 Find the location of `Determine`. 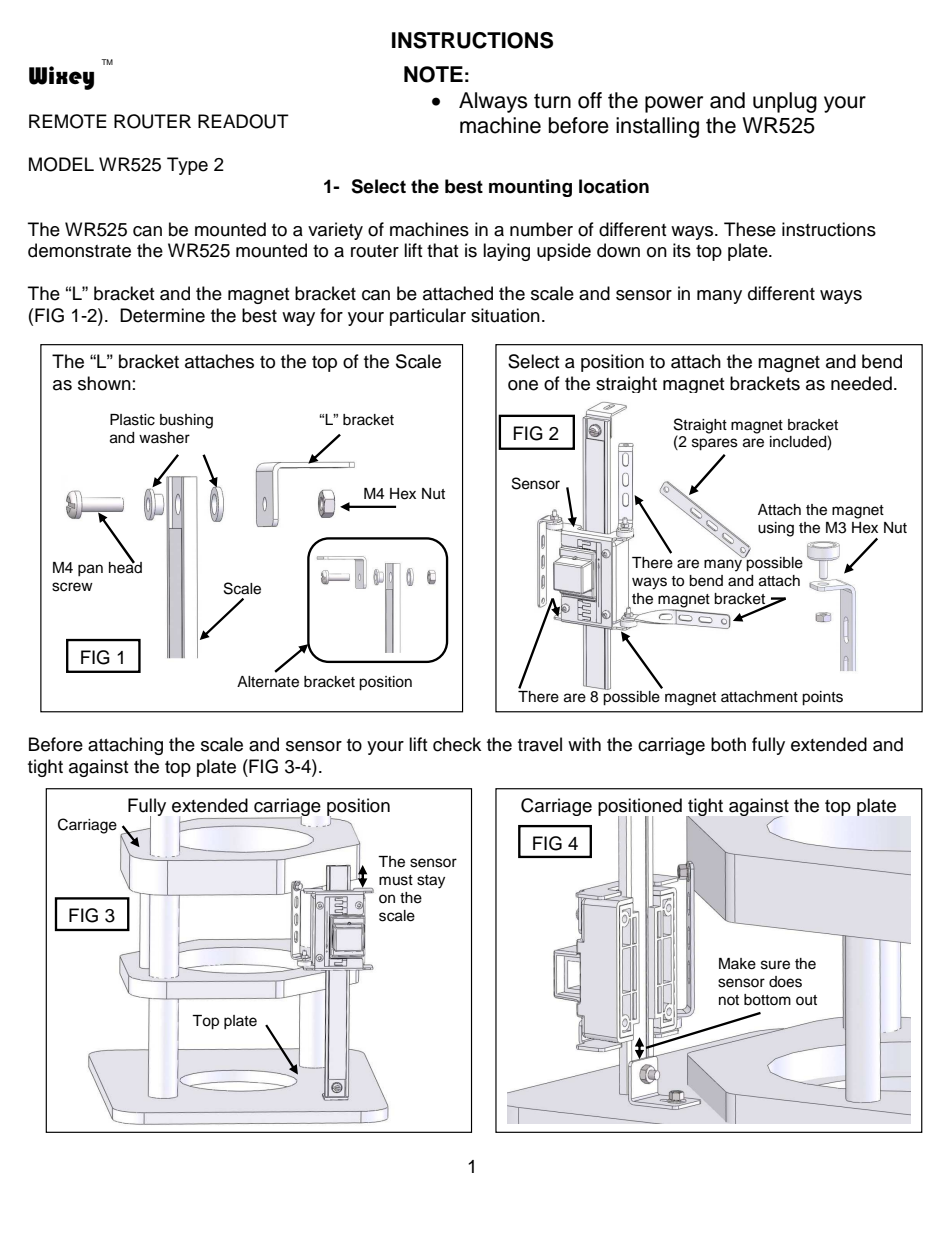

Determine is located at coordinates (162, 315).
